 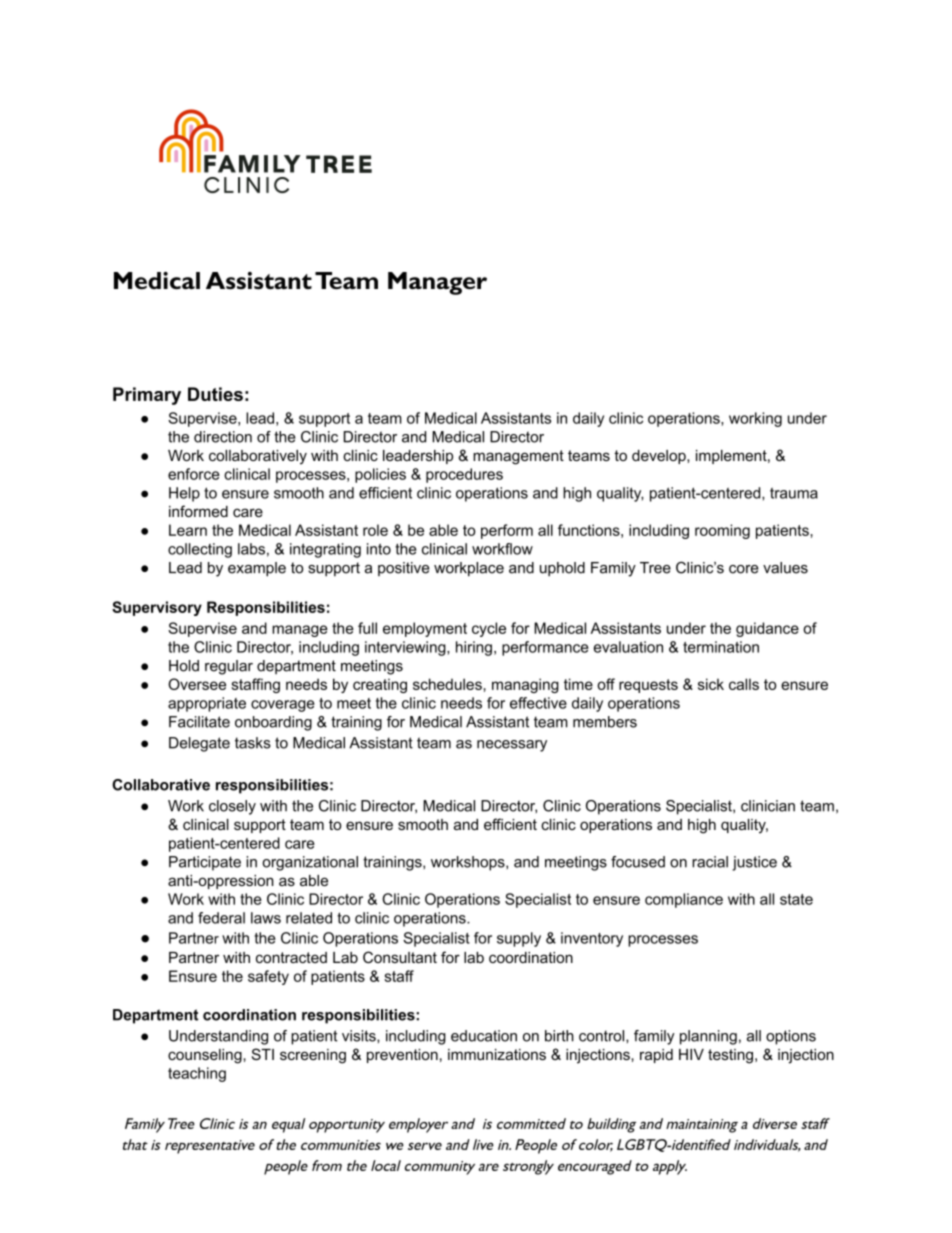 I want to click on regular, so click(x=229, y=667).
